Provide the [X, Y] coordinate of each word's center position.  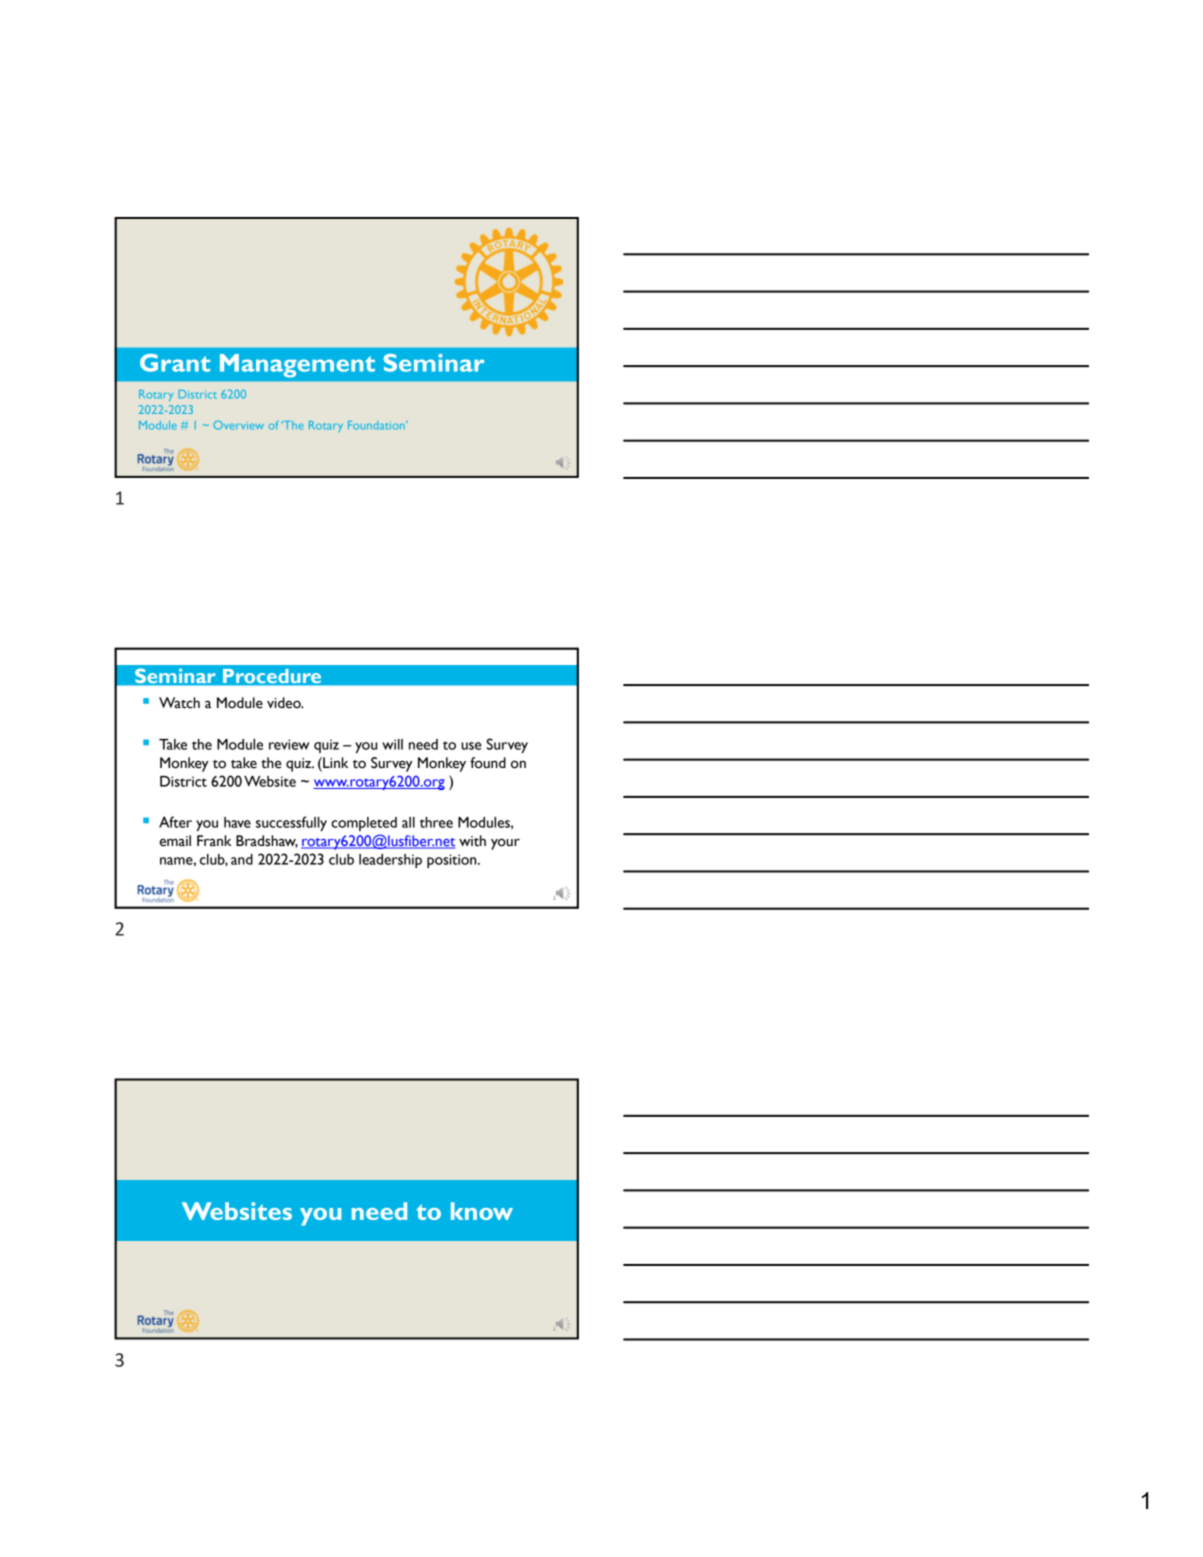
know [482, 1211]
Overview [238, 425]
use [471, 746]
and [242, 859]
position [453, 861]
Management [297, 366]
